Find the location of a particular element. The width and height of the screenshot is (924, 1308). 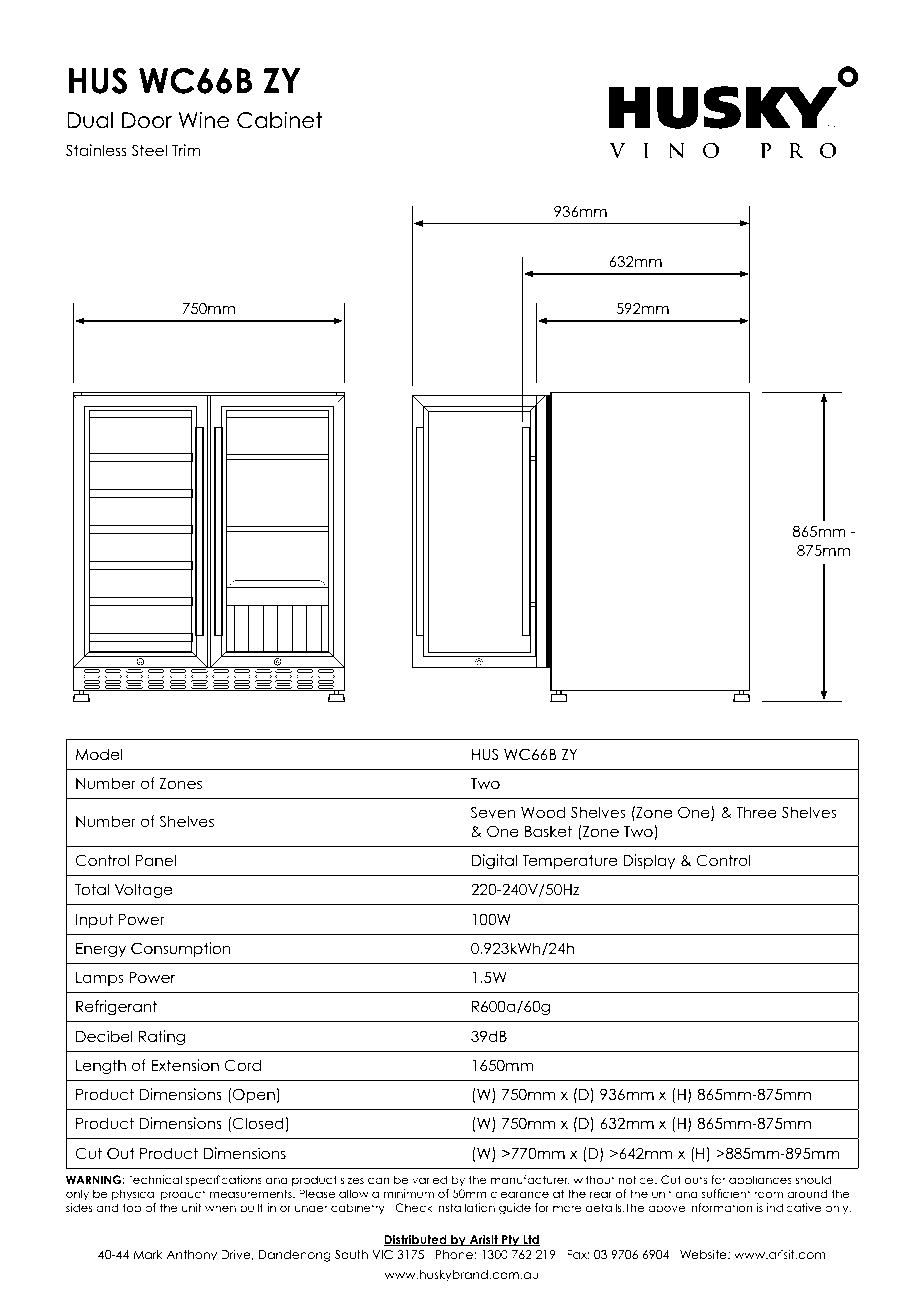

Trim is located at coordinates (186, 150).
